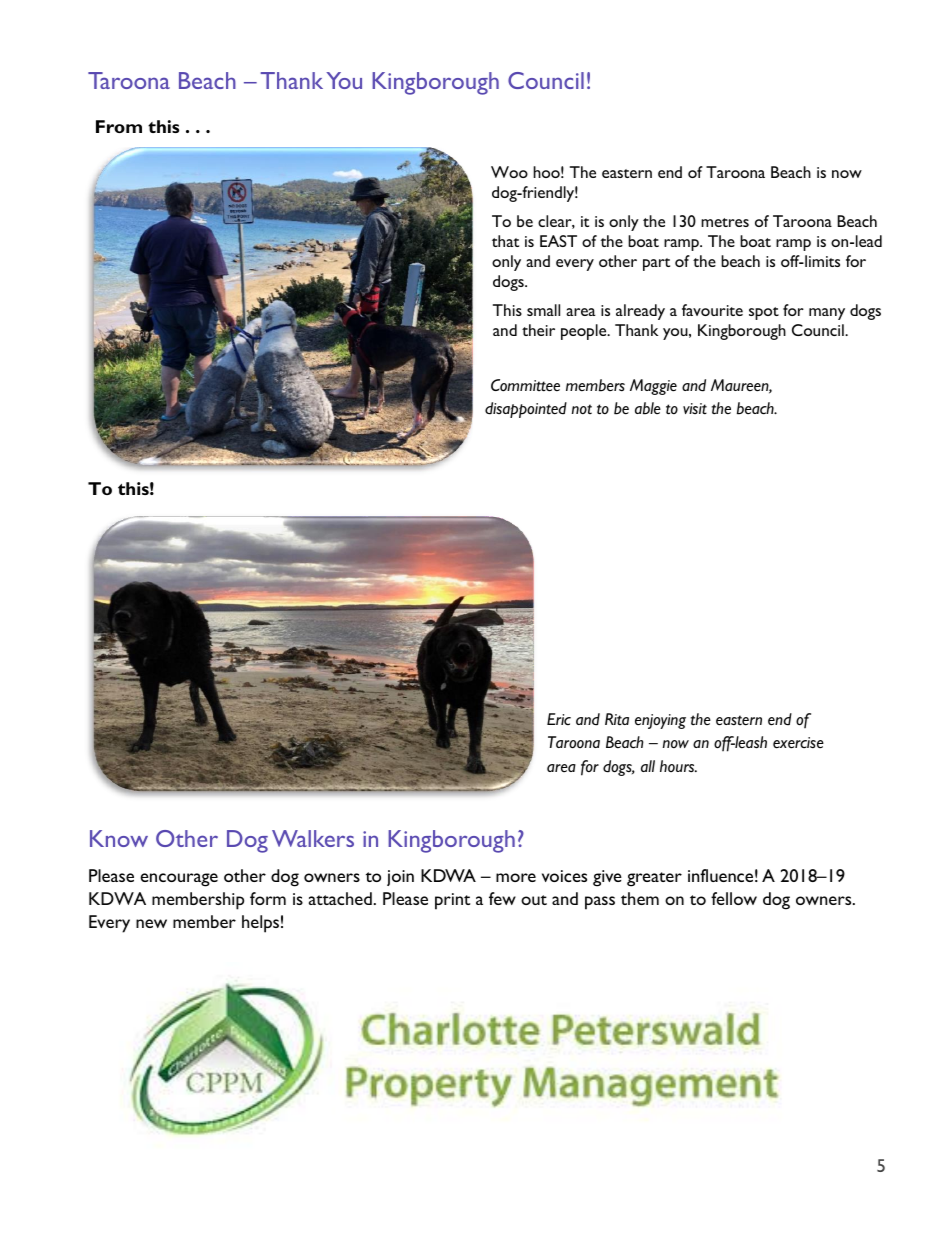  Describe the element at coordinates (725, 222) in the image. I see `metres` at that location.
